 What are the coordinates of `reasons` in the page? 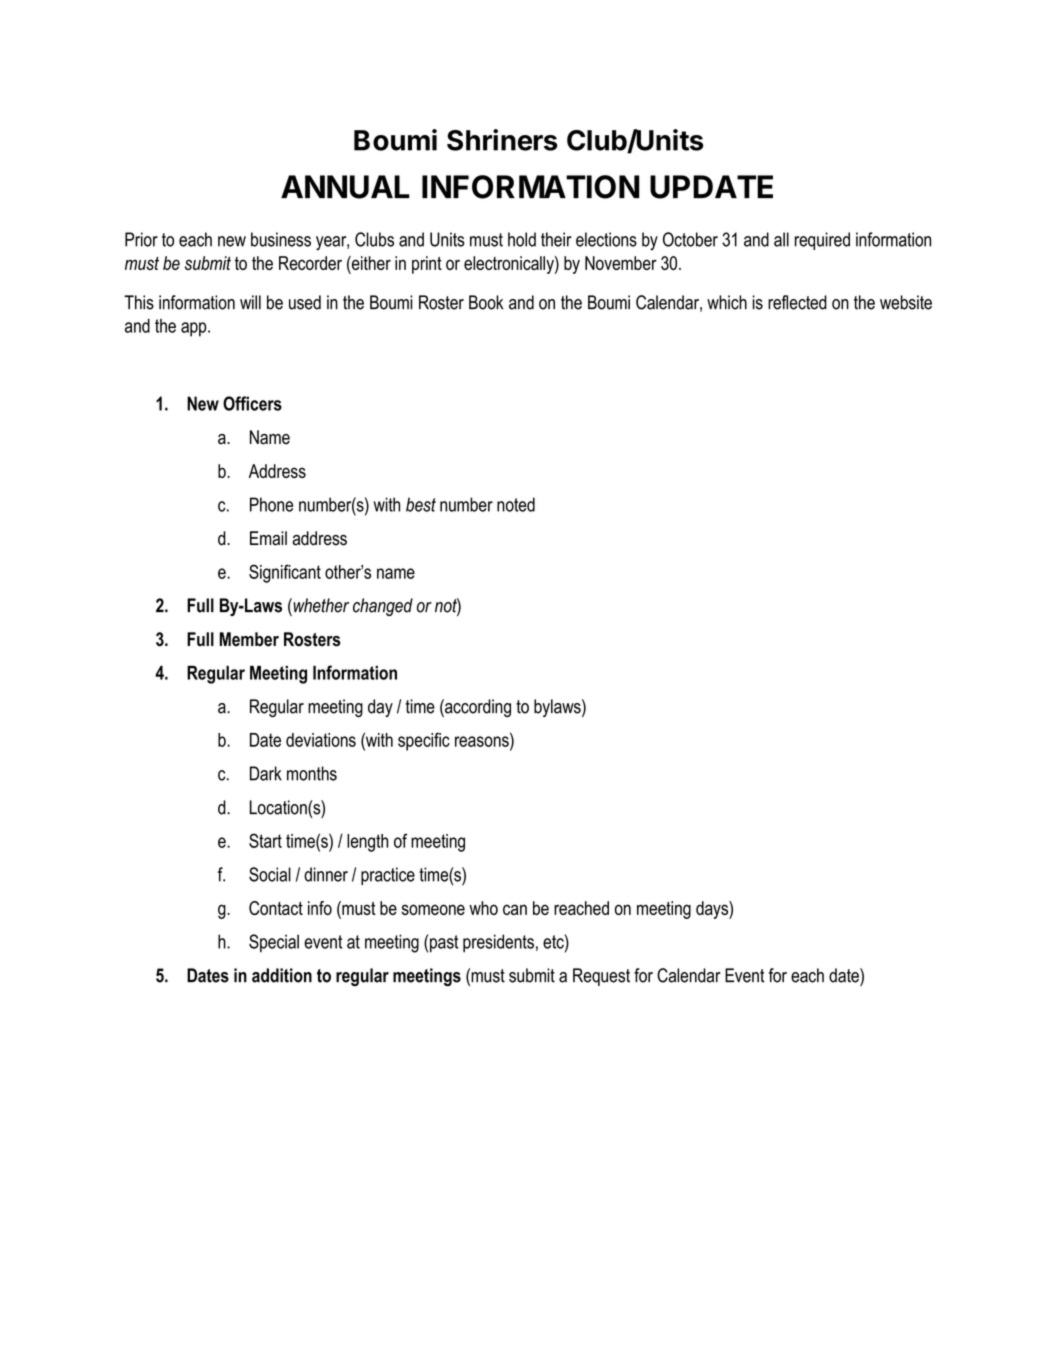 It's located at (483, 741).
